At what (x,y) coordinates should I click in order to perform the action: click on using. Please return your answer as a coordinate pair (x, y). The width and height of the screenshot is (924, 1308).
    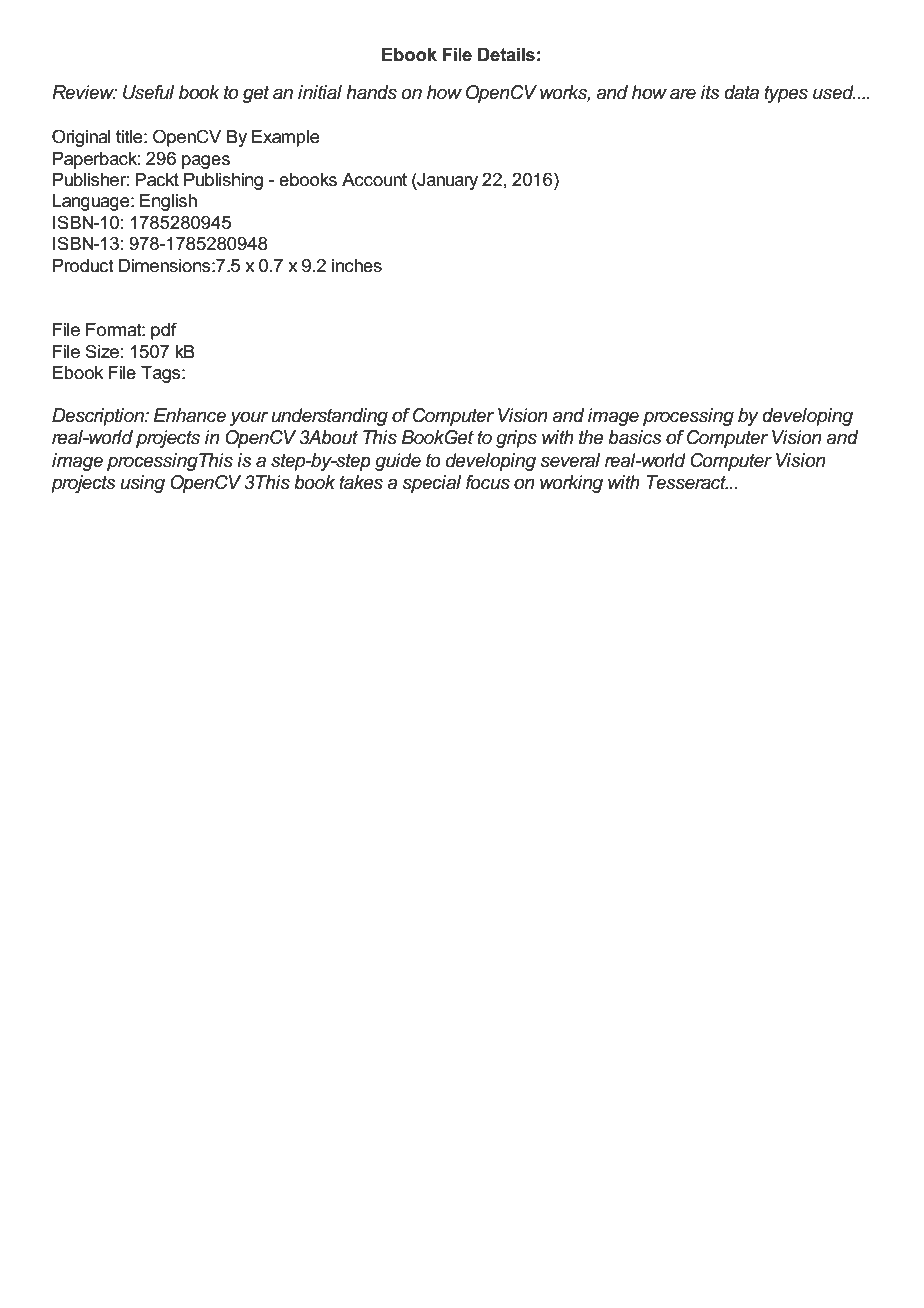
    Looking at the image, I should click on (142, 484).
